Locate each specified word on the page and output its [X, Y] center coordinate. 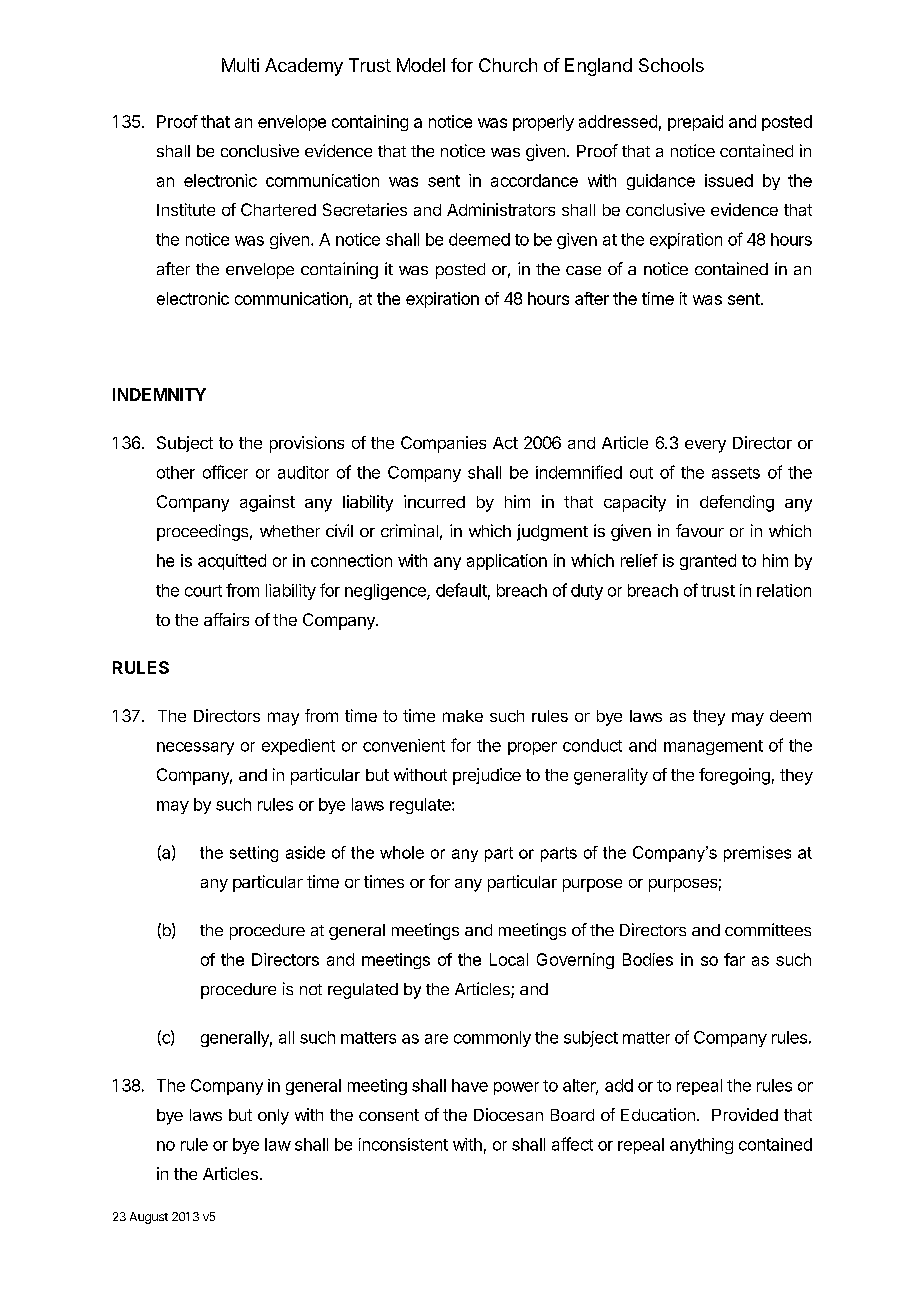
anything [701, 1146]
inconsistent [403, 1144]
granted [708, 562]
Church [508, 65]
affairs [226, 619]
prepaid [695, 123]
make [463, 716]
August [149, 1218]
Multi [240, 65]
